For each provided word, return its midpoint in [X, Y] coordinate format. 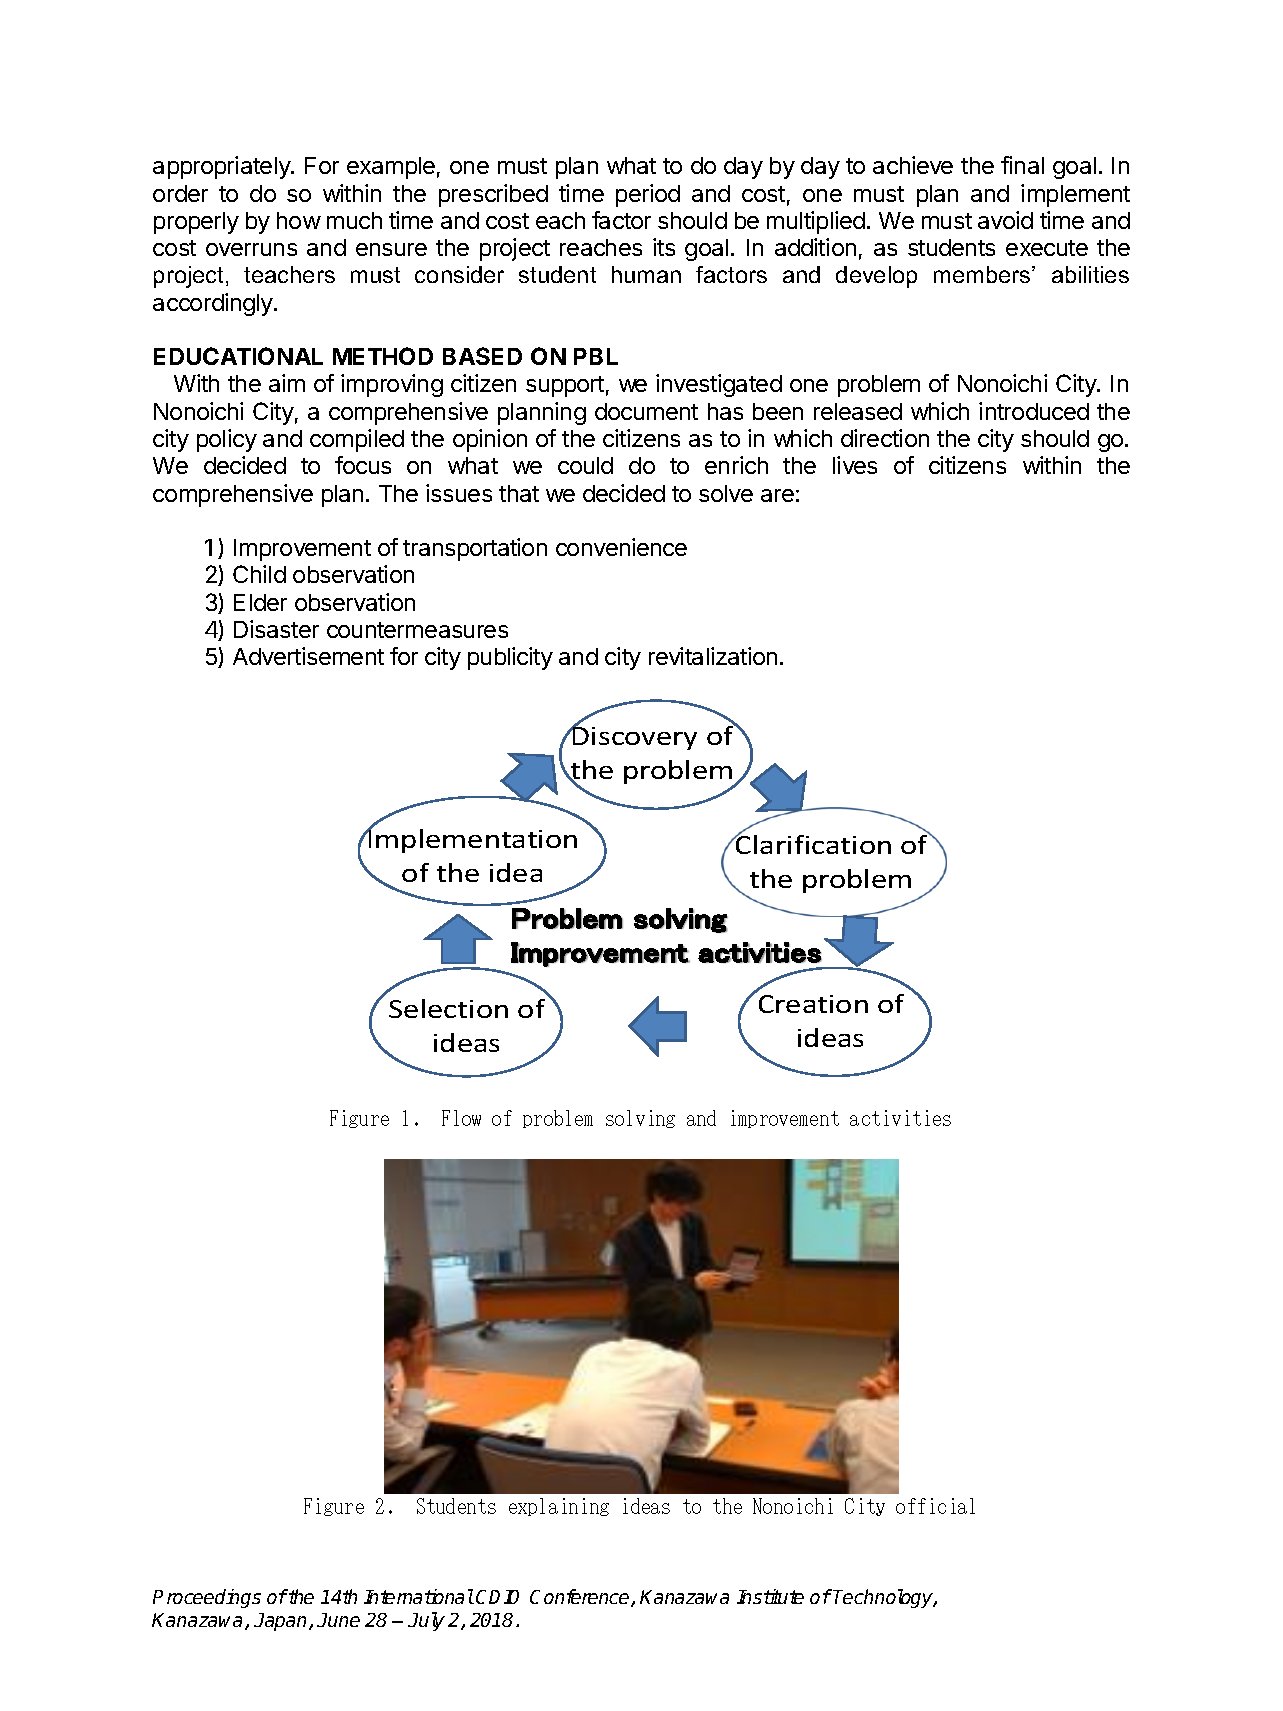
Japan [282, 1622]
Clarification [812, 843]
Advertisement [308, 656]
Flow [461, 1118]
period [648, 195]
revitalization [713, 656]
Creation [813, 1004]
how [299, 220]
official [935, 1506]
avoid [1005, 220]
